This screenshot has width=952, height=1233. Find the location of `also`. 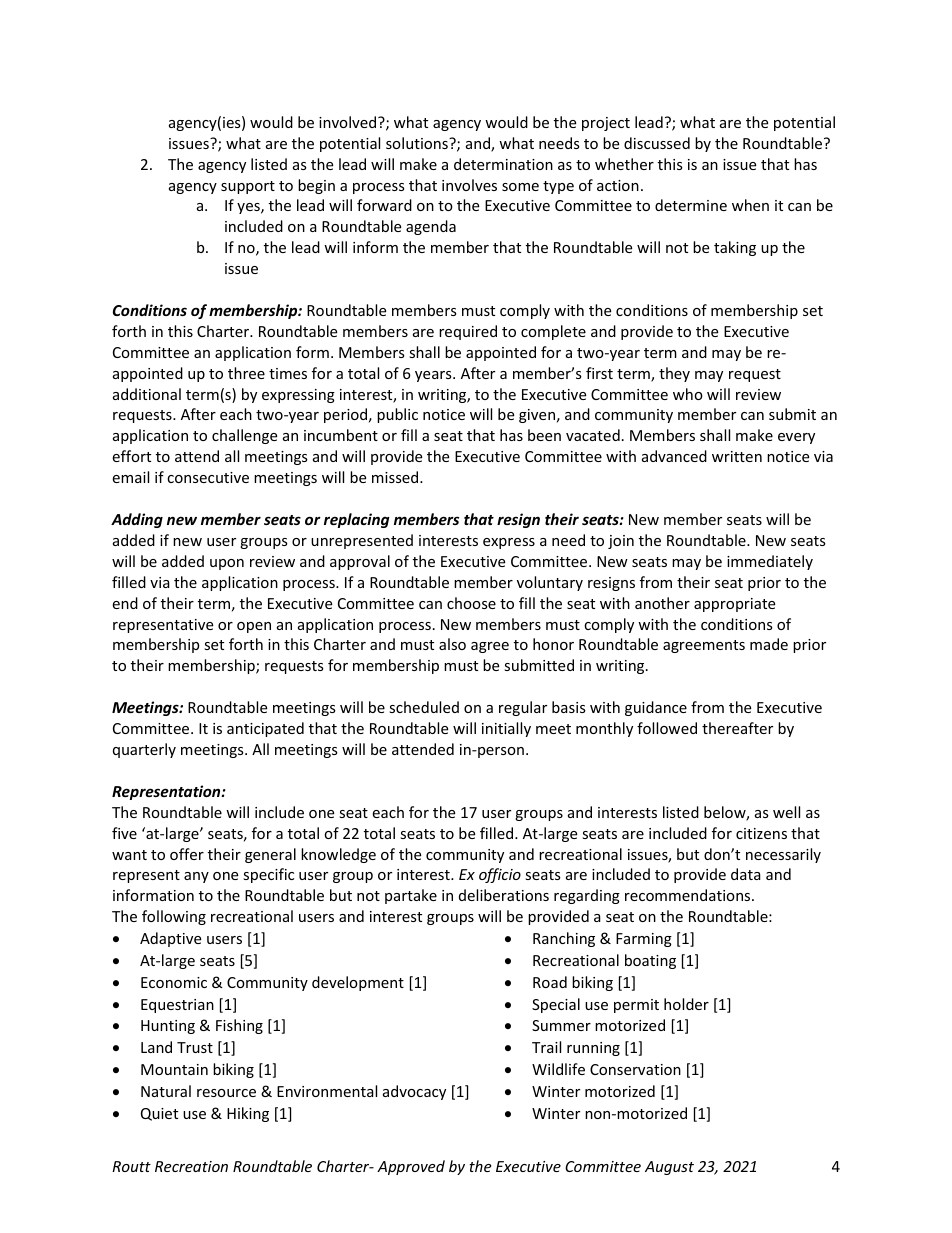

also is located at coordinates (452, 644).
